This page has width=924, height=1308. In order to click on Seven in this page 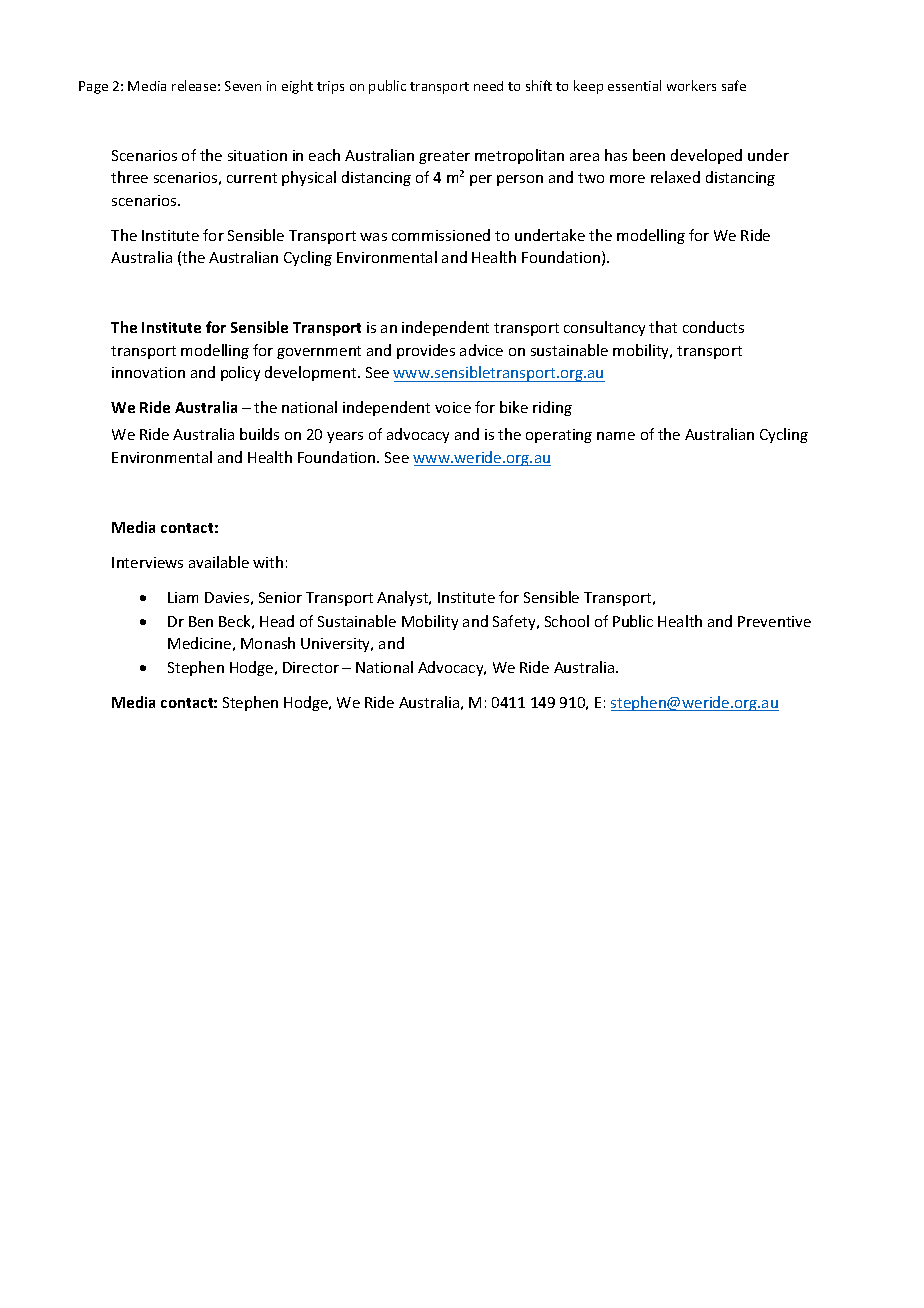, I will do `click(243, 86)`.
